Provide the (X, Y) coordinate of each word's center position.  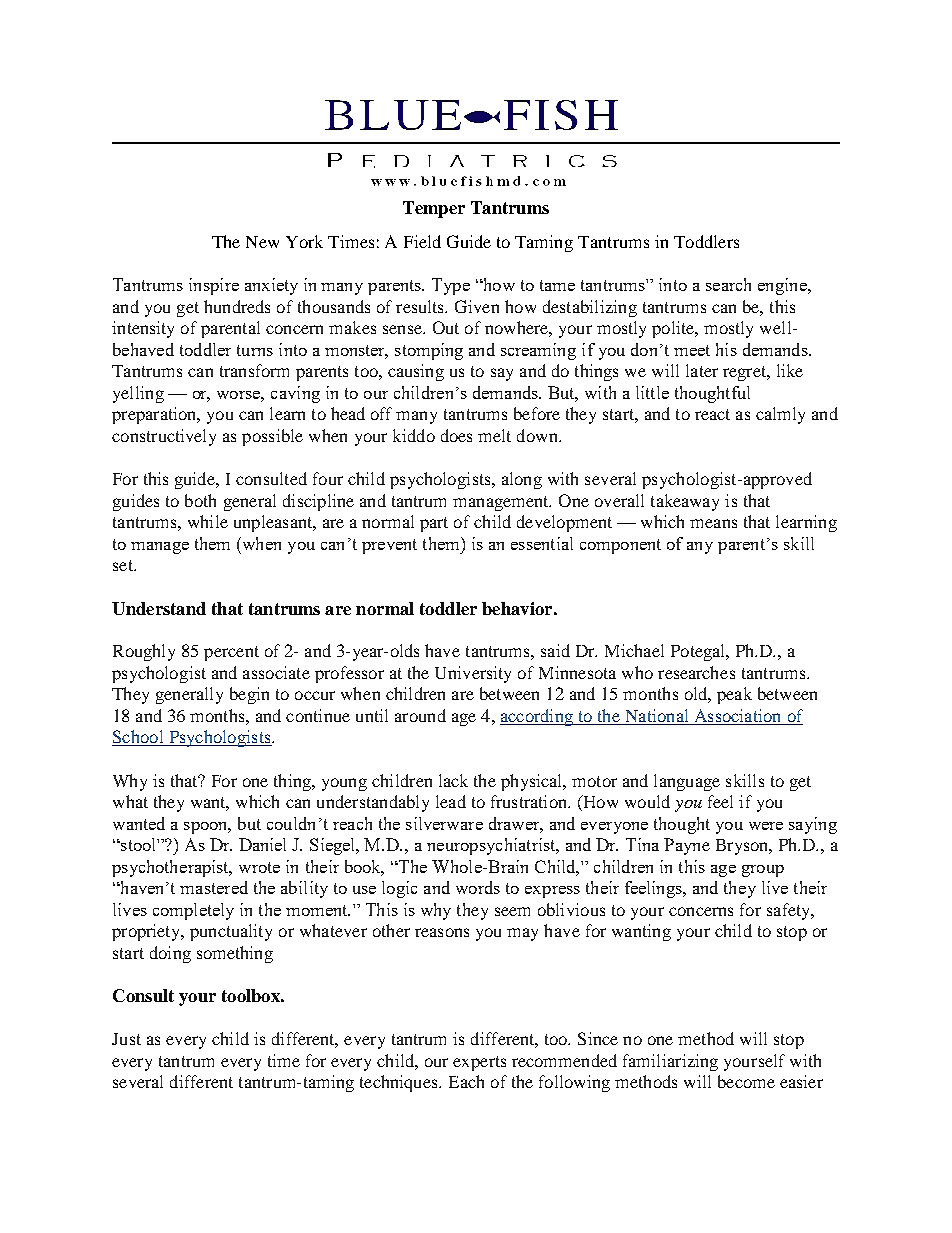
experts (479, 1063)
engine (783, 286)
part (434, 524)
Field (422, 241)
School (139, 738)
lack (453, 780)
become (746, 1081)
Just (126, 1039)
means (713, 523)
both (200, 500)
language (687, 782)
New (262, 242)
